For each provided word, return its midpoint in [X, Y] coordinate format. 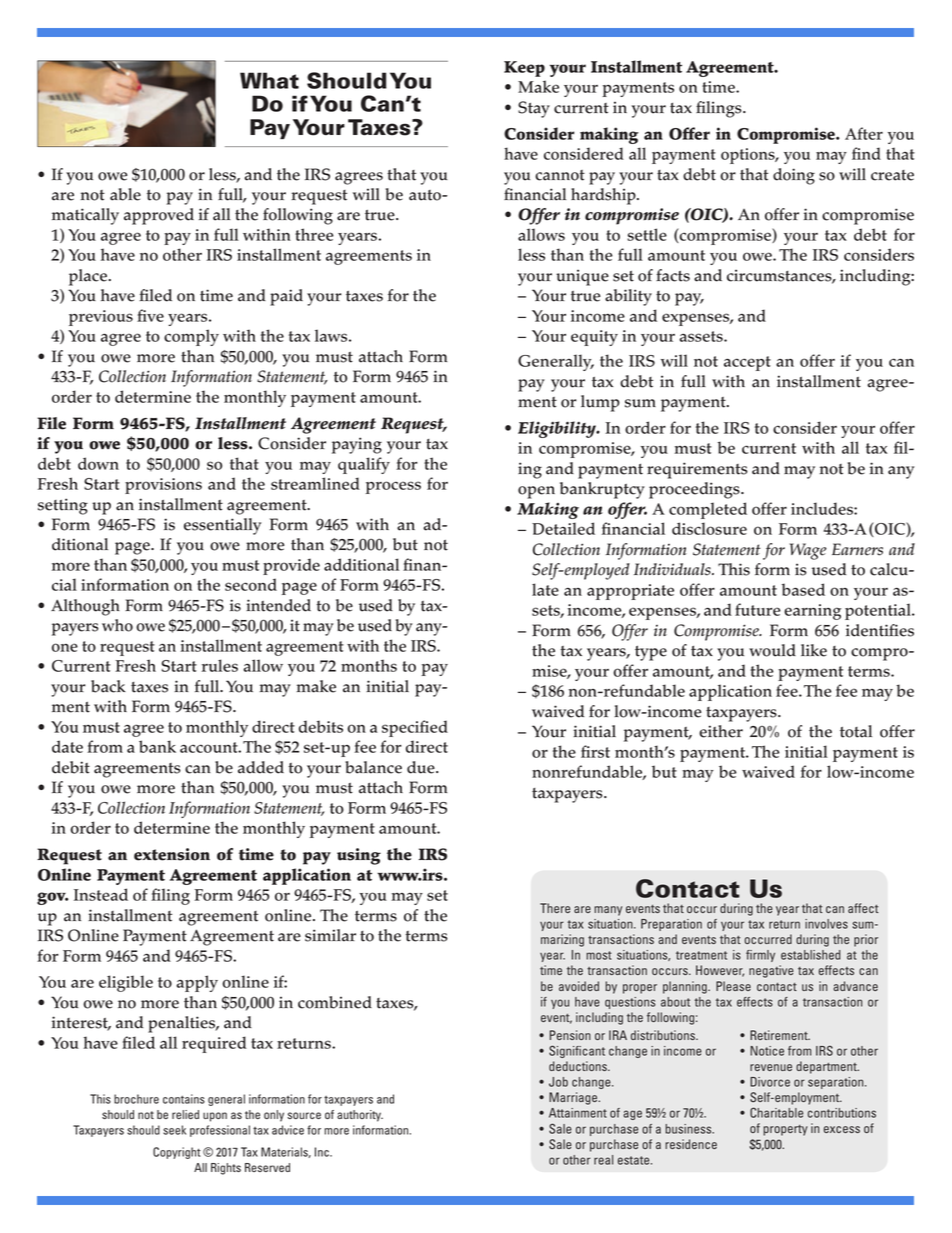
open [536, 492]
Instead [101, 894]
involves [826, 924]
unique [582, 277]
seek [174, 1130]
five [150, 315]
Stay [534, 109]
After [864, 133]
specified [415, 728]
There [555, 908]
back [108, 686]
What [269, 80]
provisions [163, 486]
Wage [808, 551]
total [856, 731]
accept [747, 363]
